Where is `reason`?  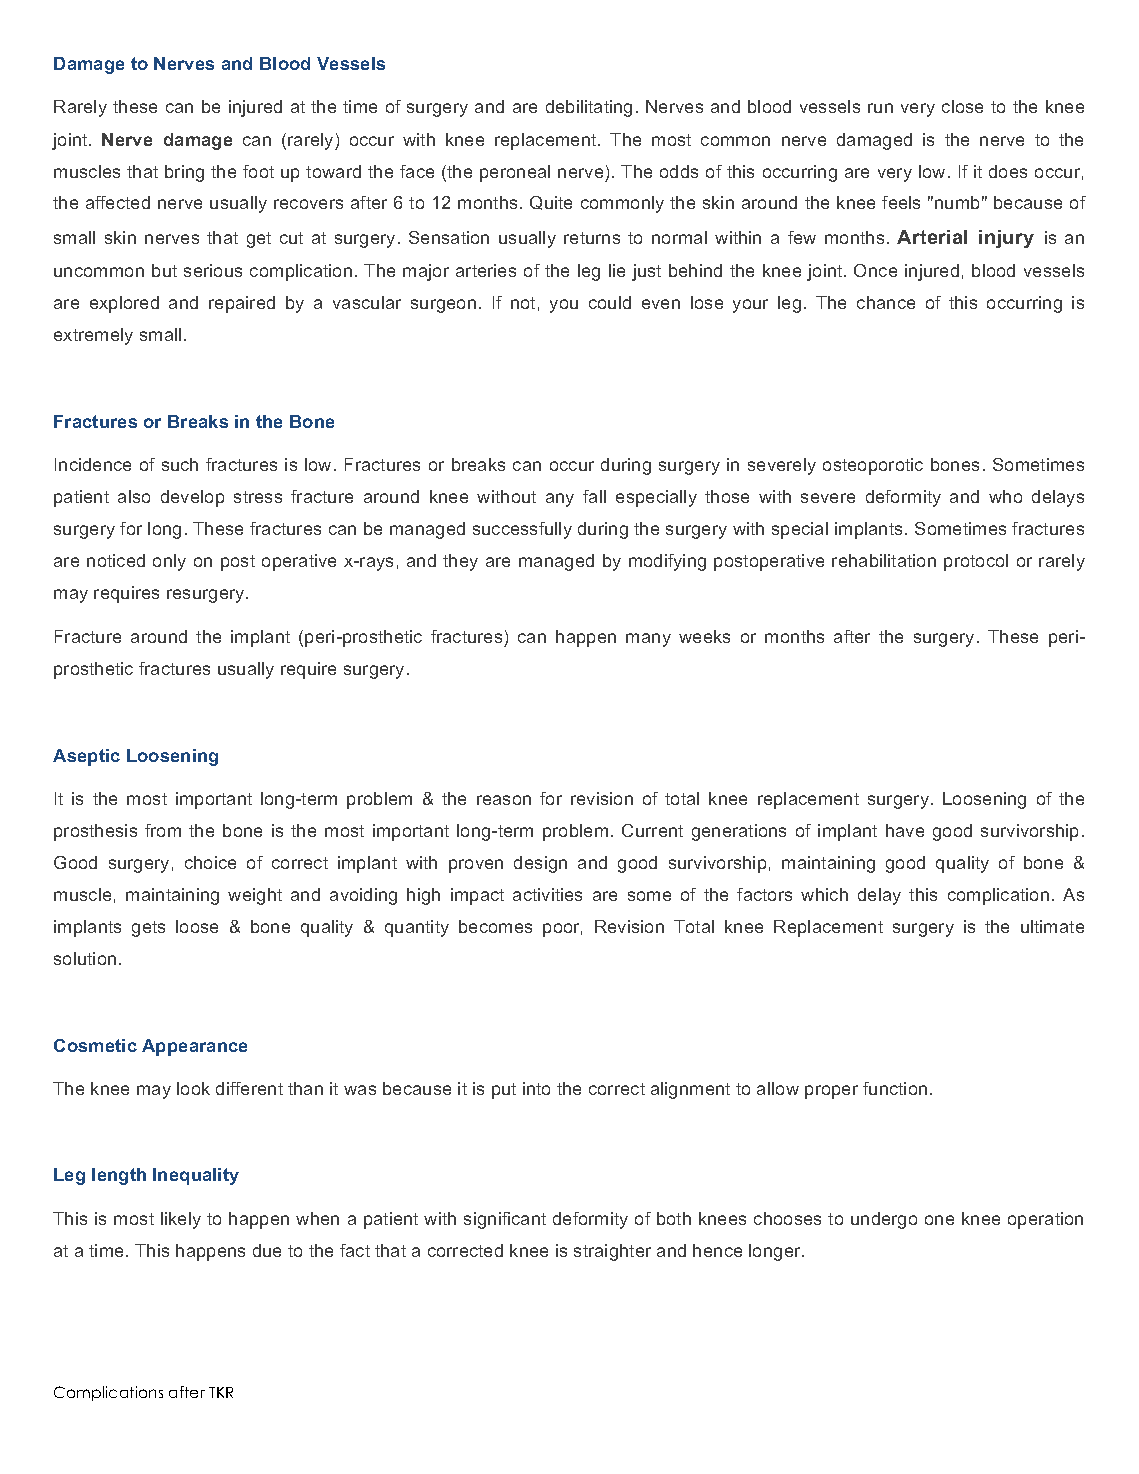 reason is located at coordinates (504, 800).
